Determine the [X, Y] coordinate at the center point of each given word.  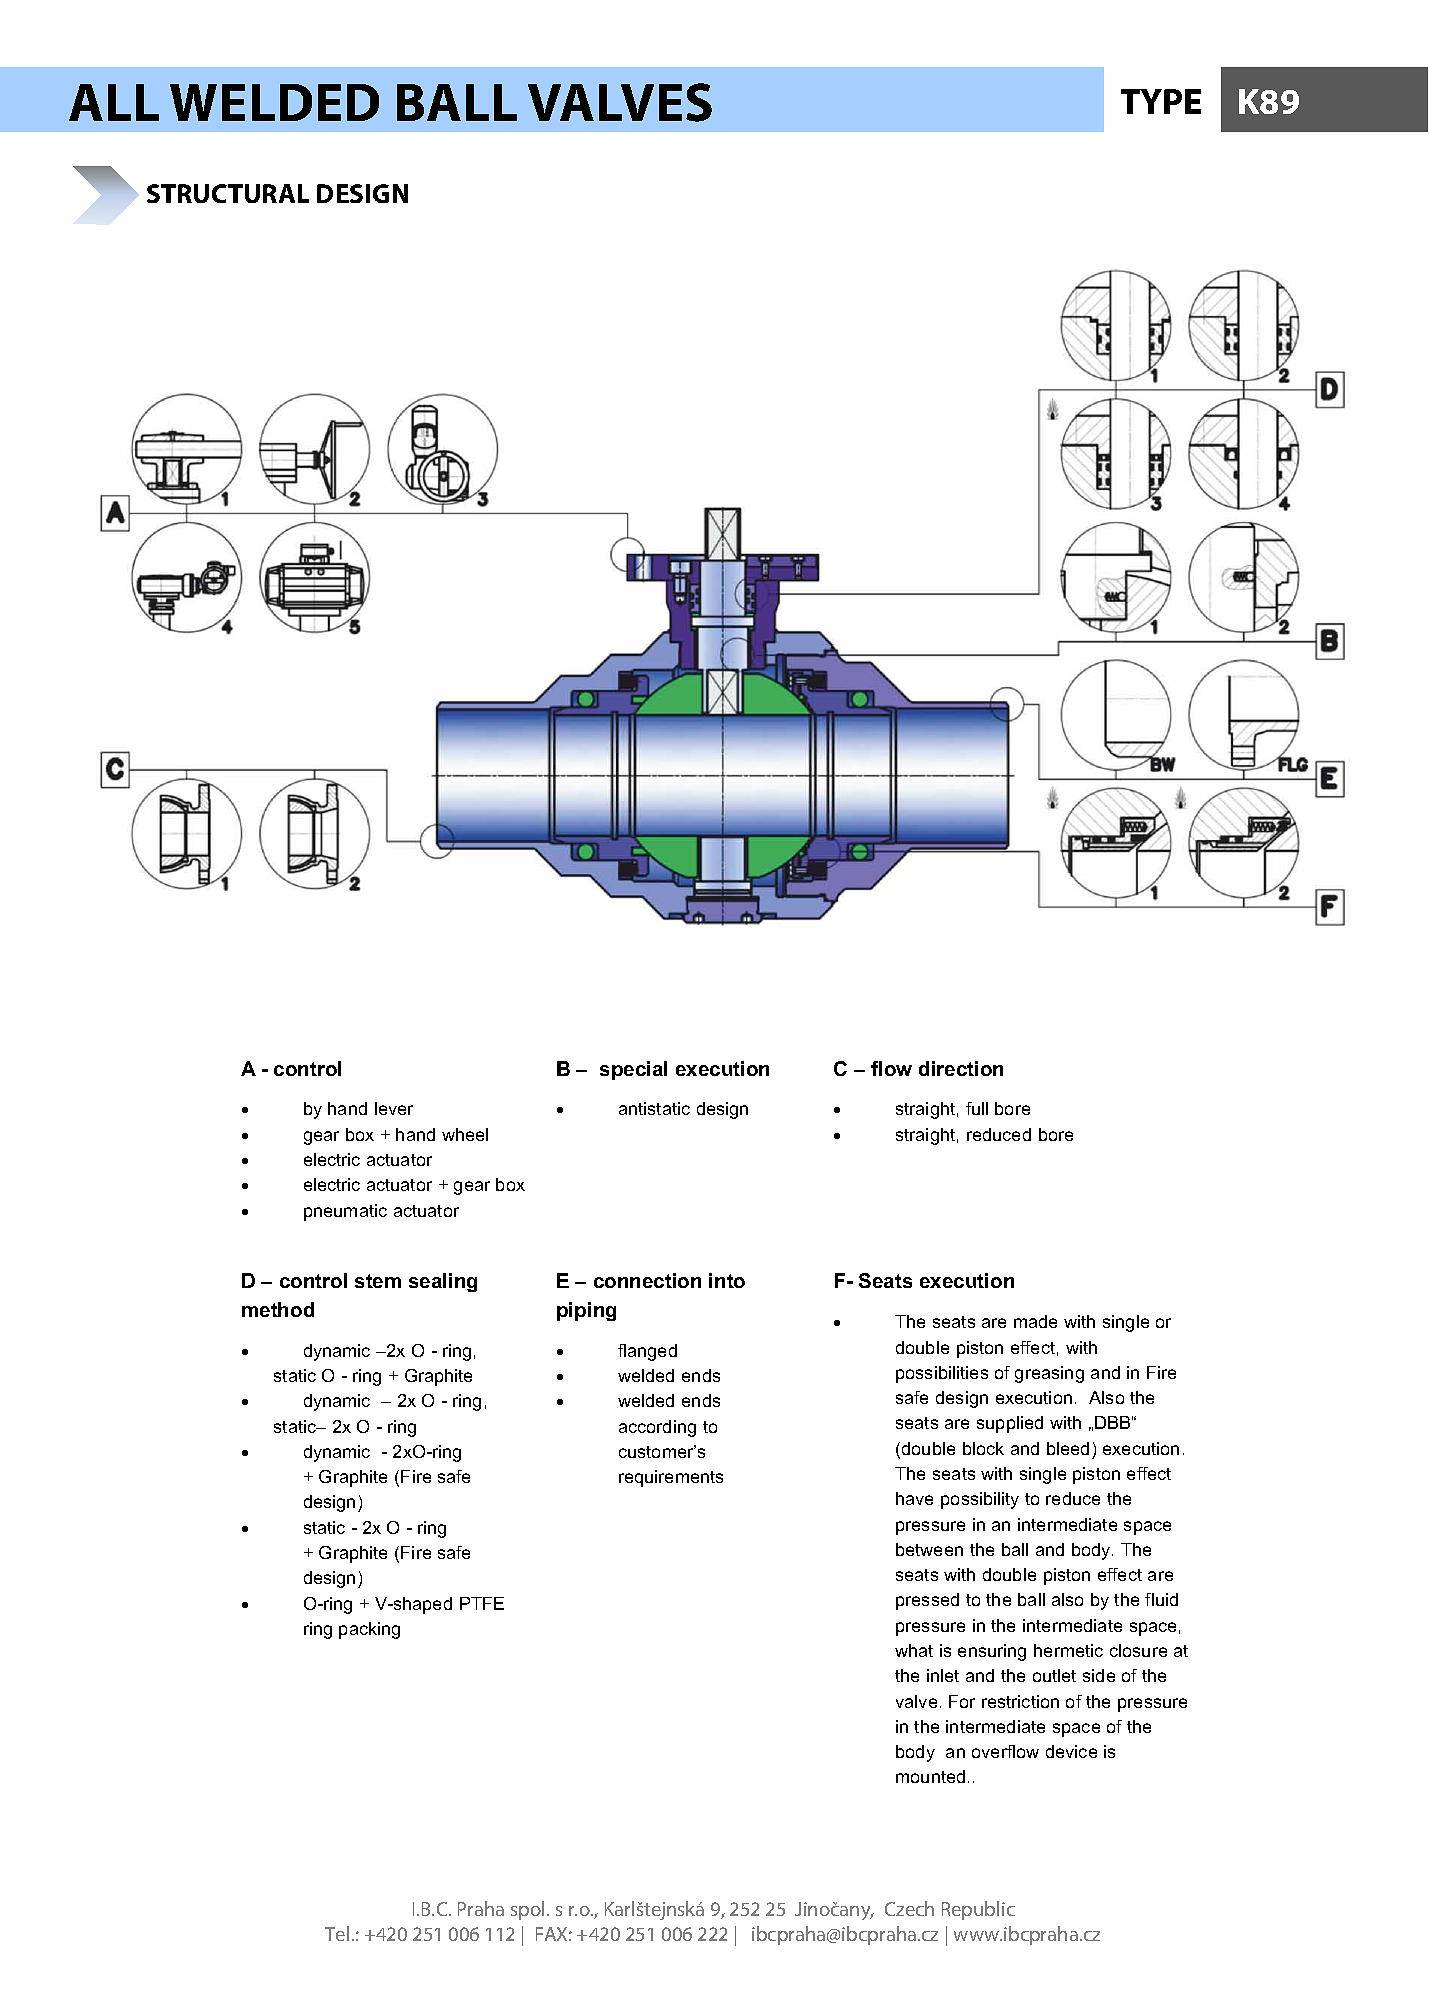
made [1035, 1321]
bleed [1068, 1448]
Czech [909, 1908]
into [727, 1280]
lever [394, 1108]
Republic [978, 1910]
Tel [337, 1933]
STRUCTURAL [228, 193]
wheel [465, 1134]
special [633, 1070]
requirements [671, 1478]
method [278, 1309]
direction [961, 1068]
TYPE [1161, 101]
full [977, 1108]
